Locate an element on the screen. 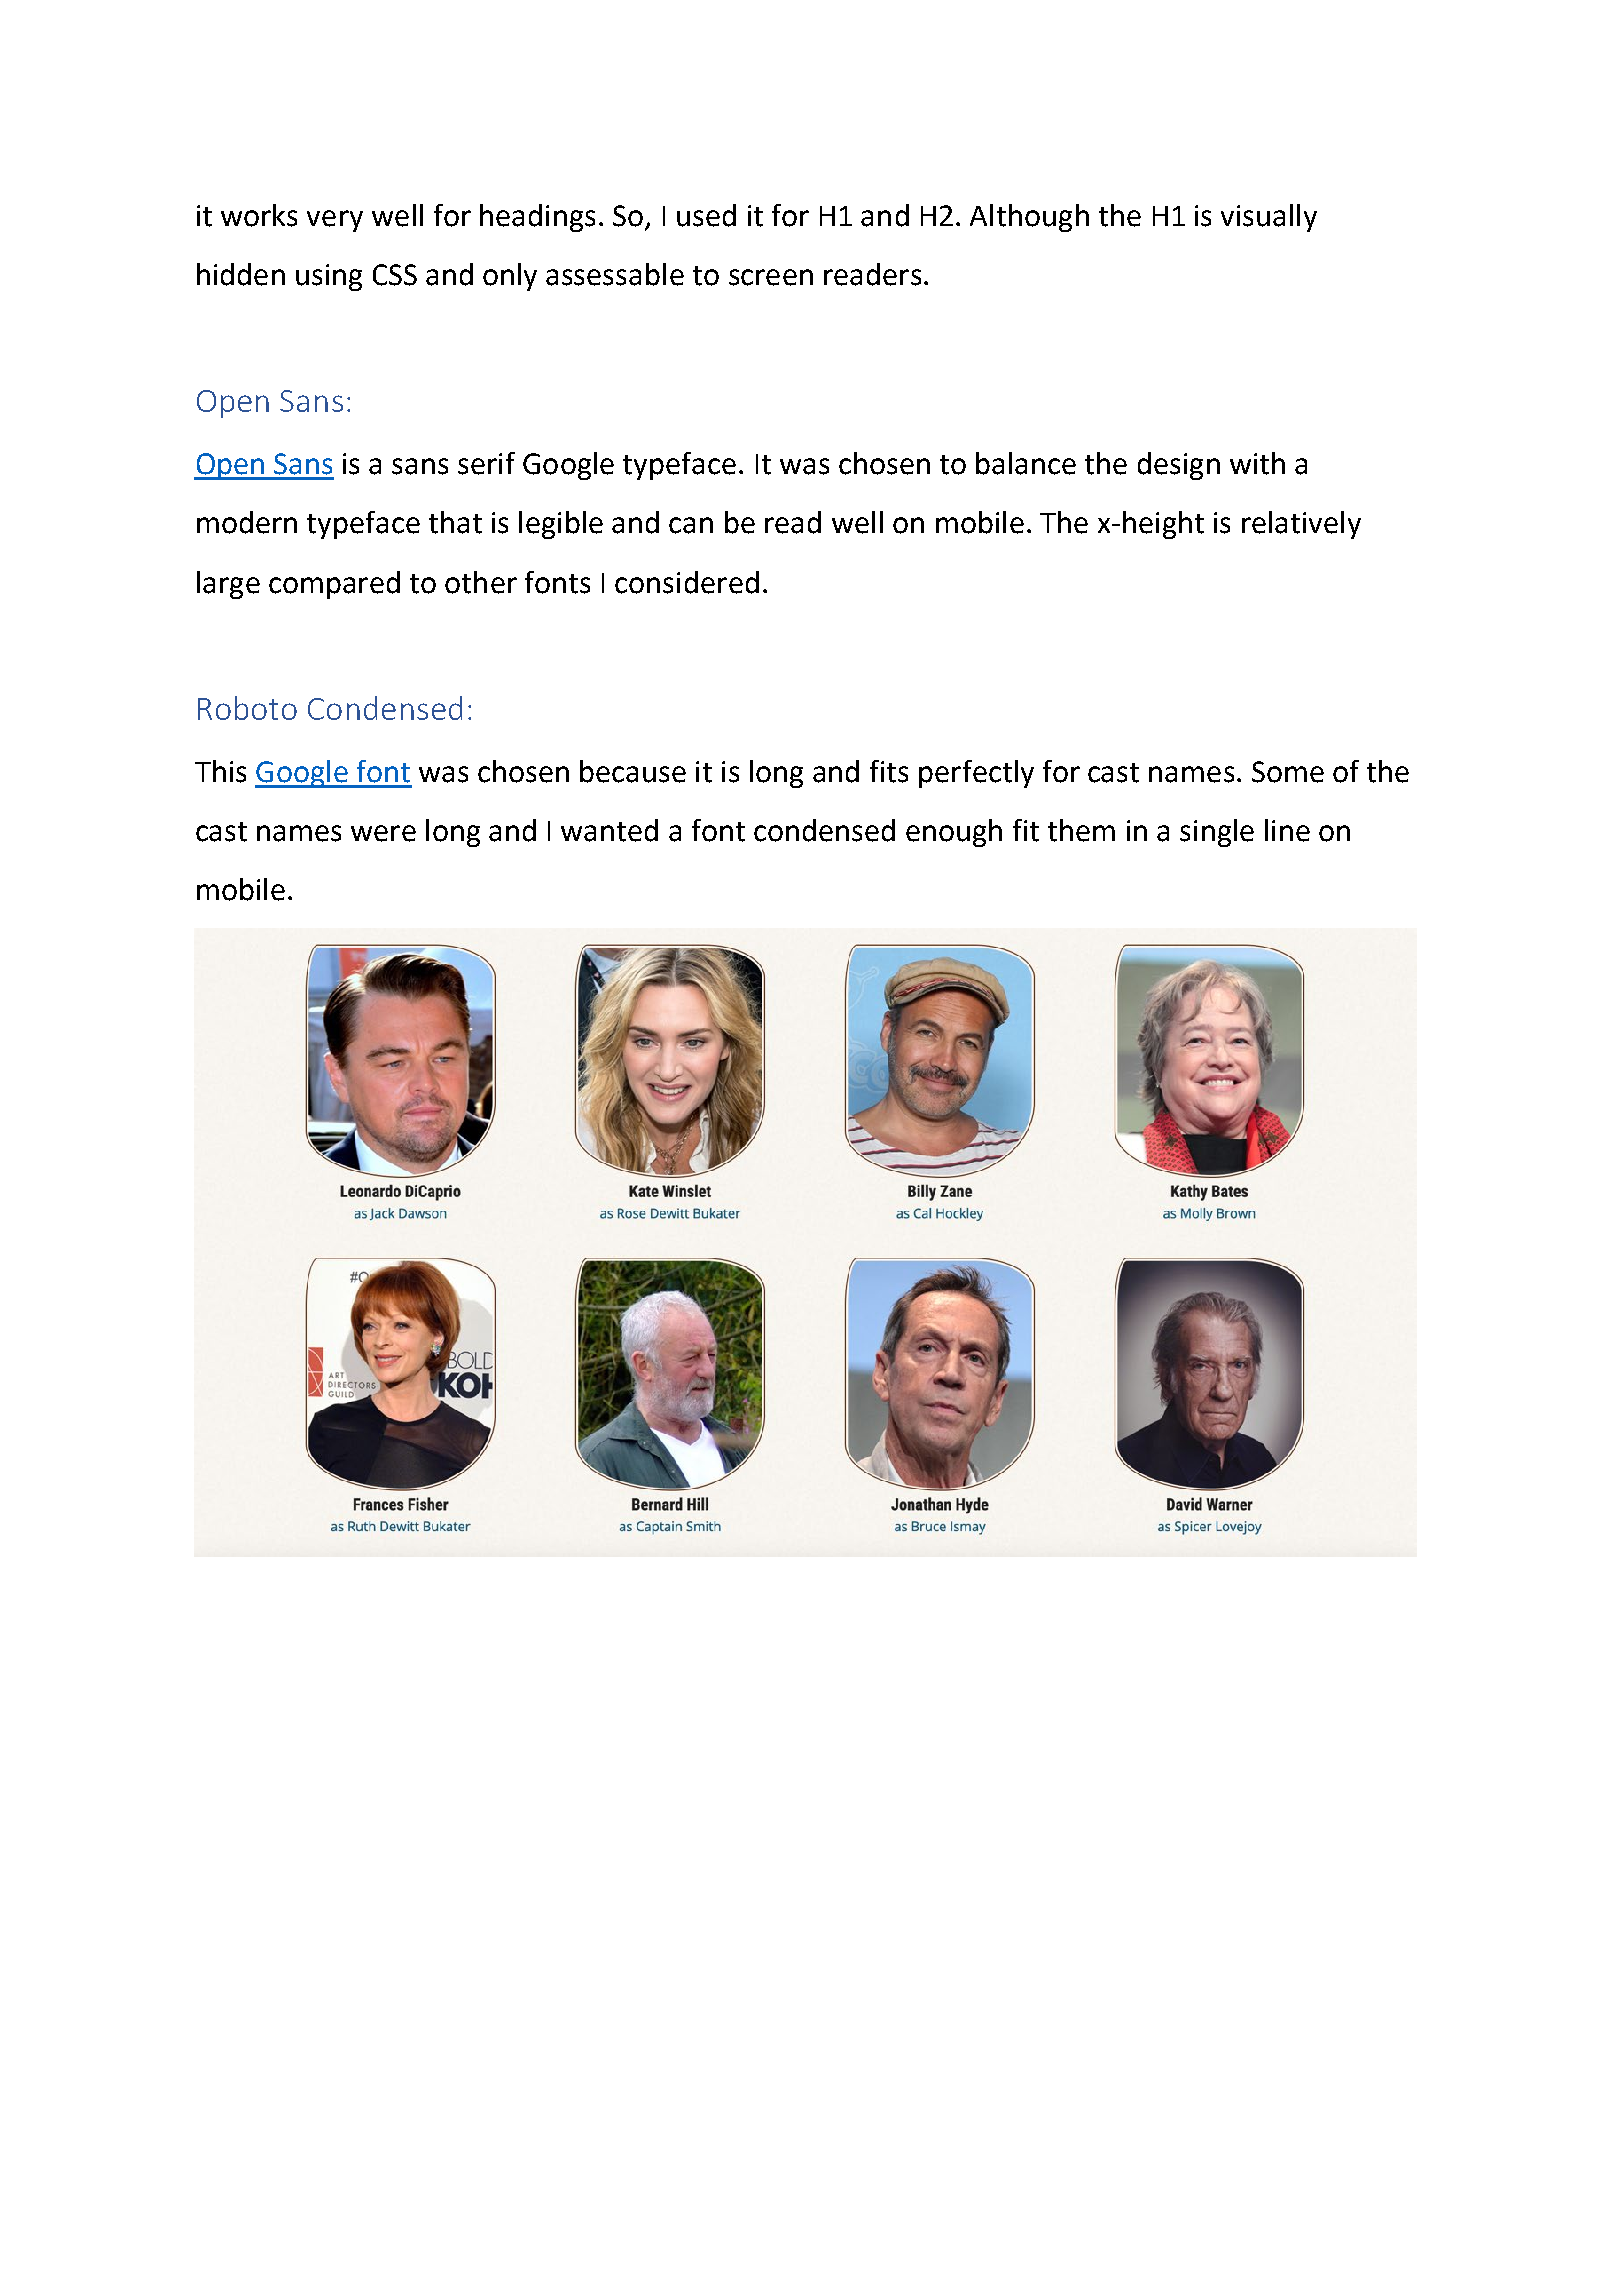 The height and width of the screenshot is (2278, 1611). serif is located at coordinates (486, 463).
